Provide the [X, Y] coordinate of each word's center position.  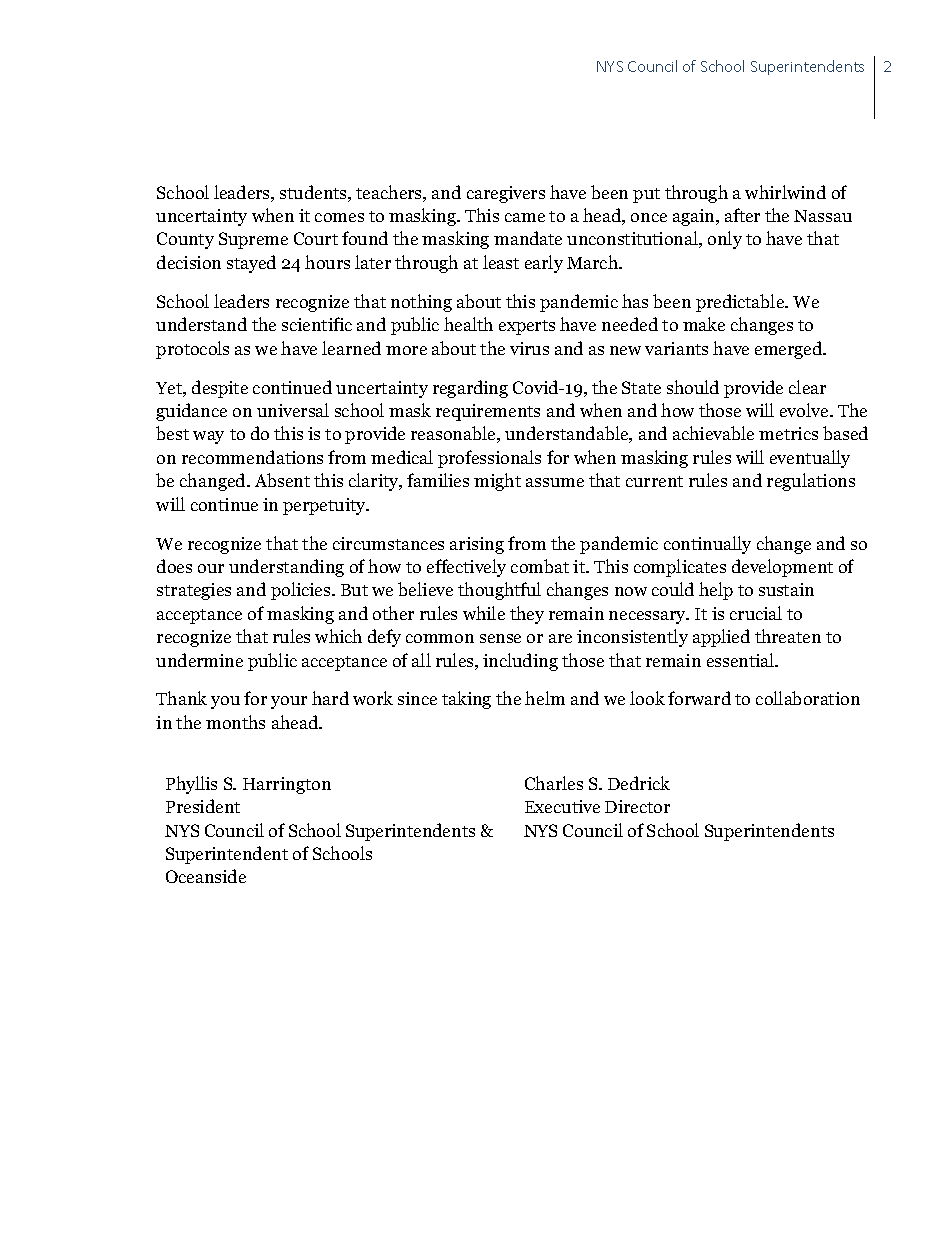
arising [477, 545]
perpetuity [325, 506]
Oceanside [206, 876]
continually [707, 545]
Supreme [253, 240]
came [525, 217]
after [742, 215]
